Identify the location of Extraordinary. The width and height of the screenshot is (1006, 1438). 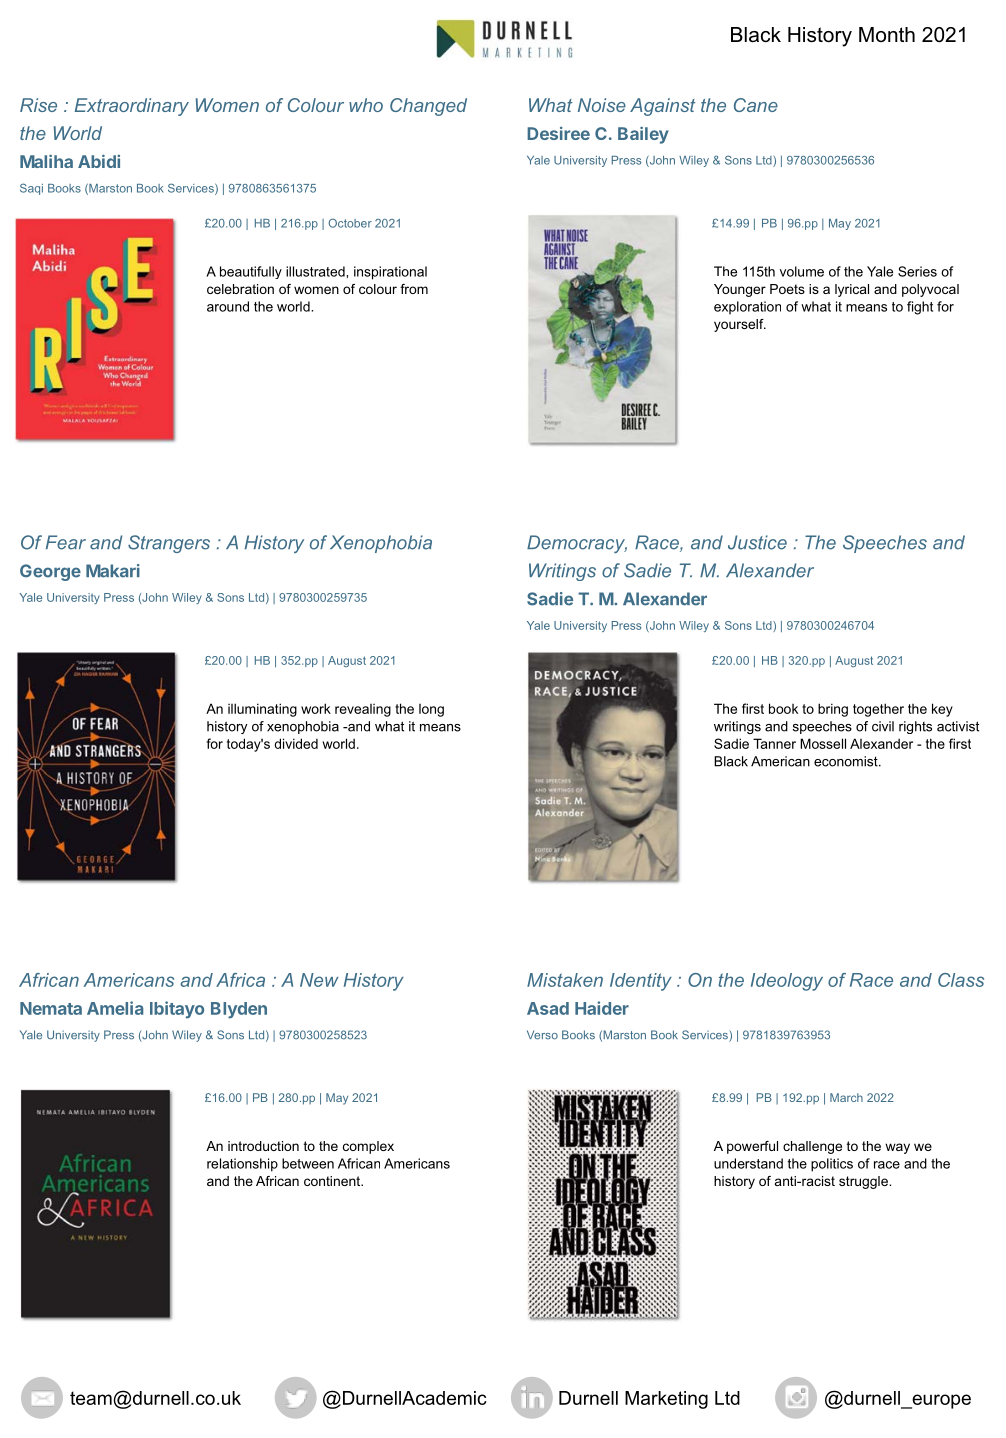
(132, 107).
